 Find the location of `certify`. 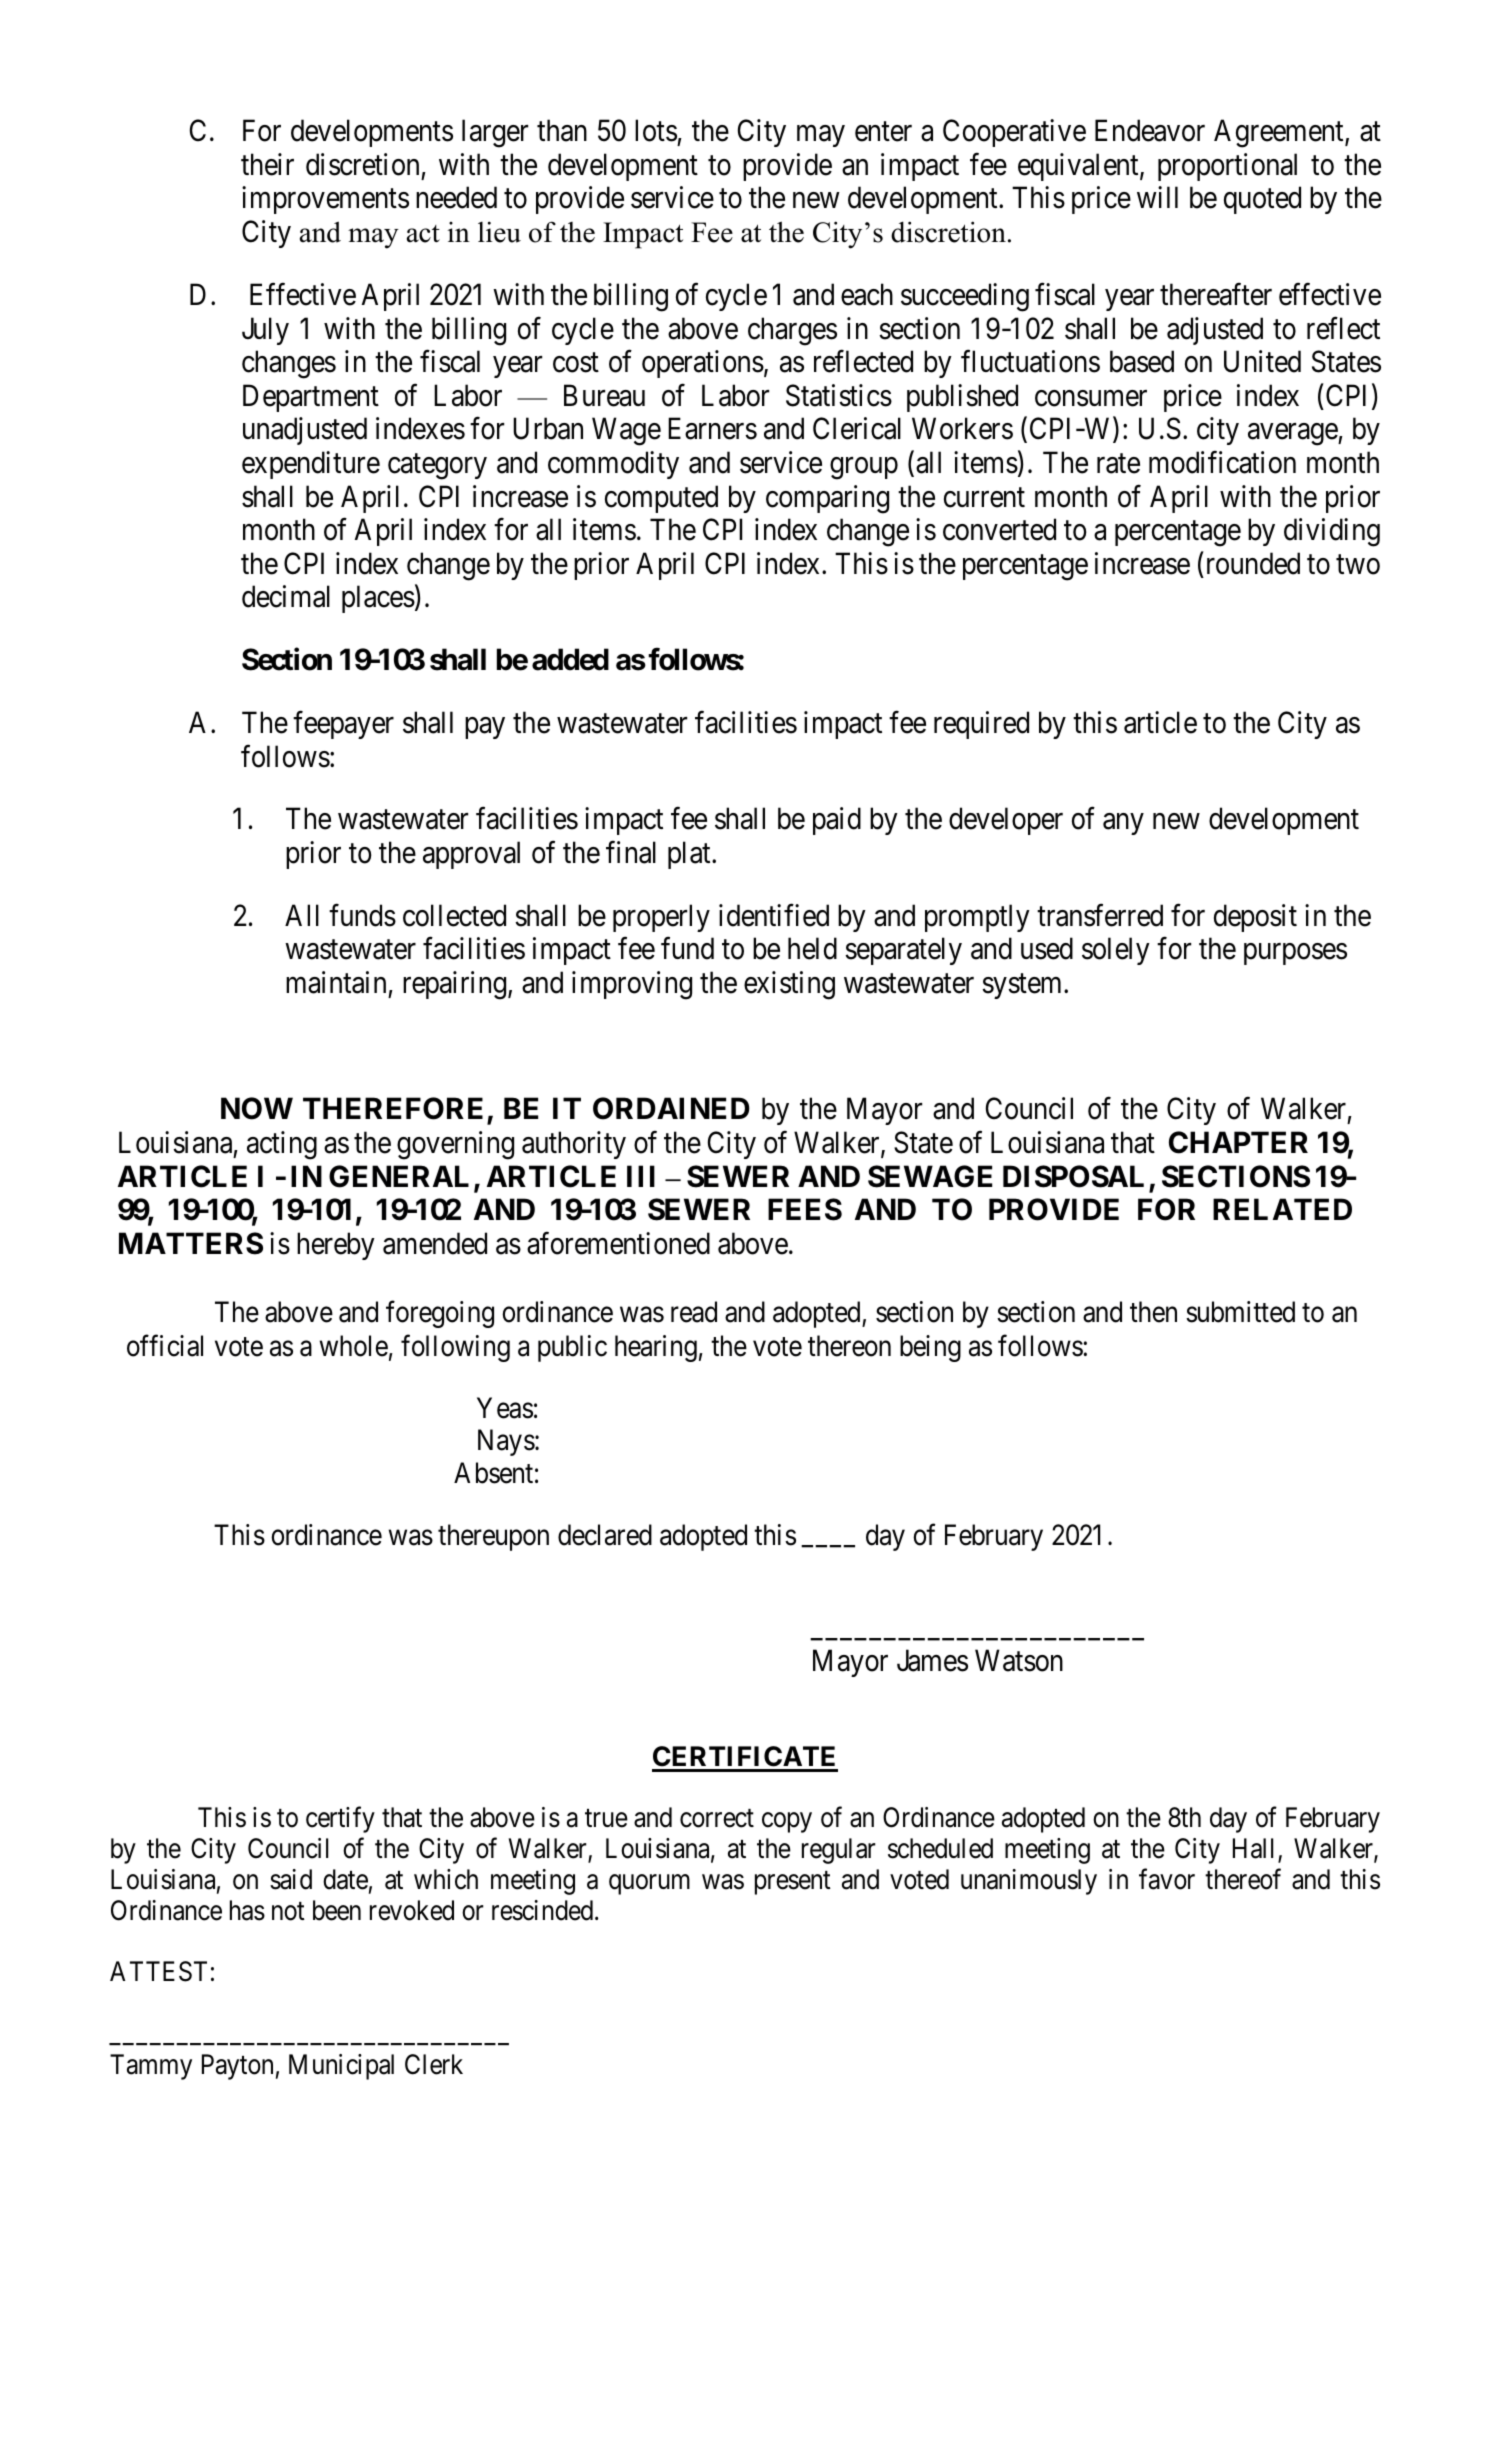

certify is located at coordinates (340, 1820).
